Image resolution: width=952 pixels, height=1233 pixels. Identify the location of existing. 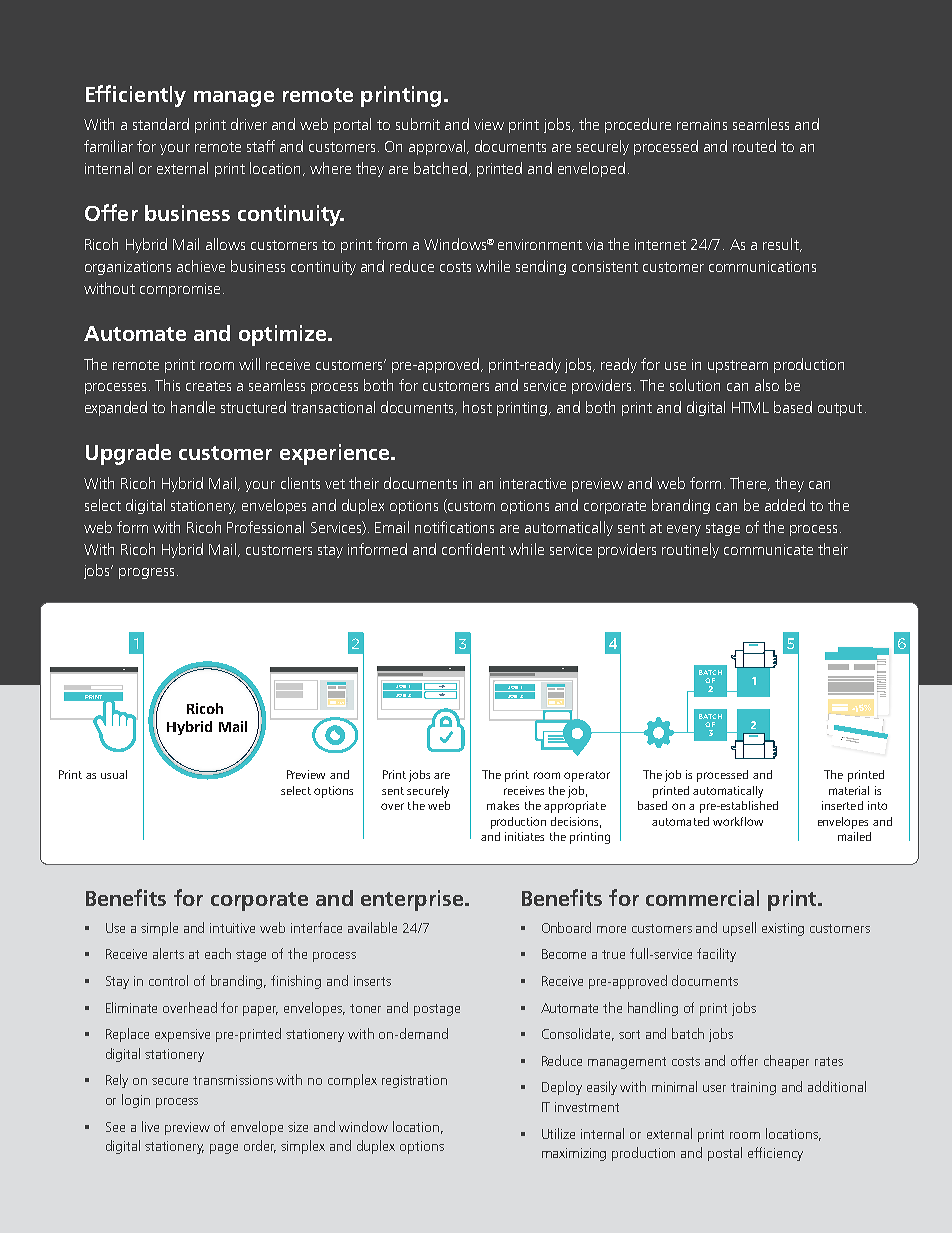
(783, 929).
